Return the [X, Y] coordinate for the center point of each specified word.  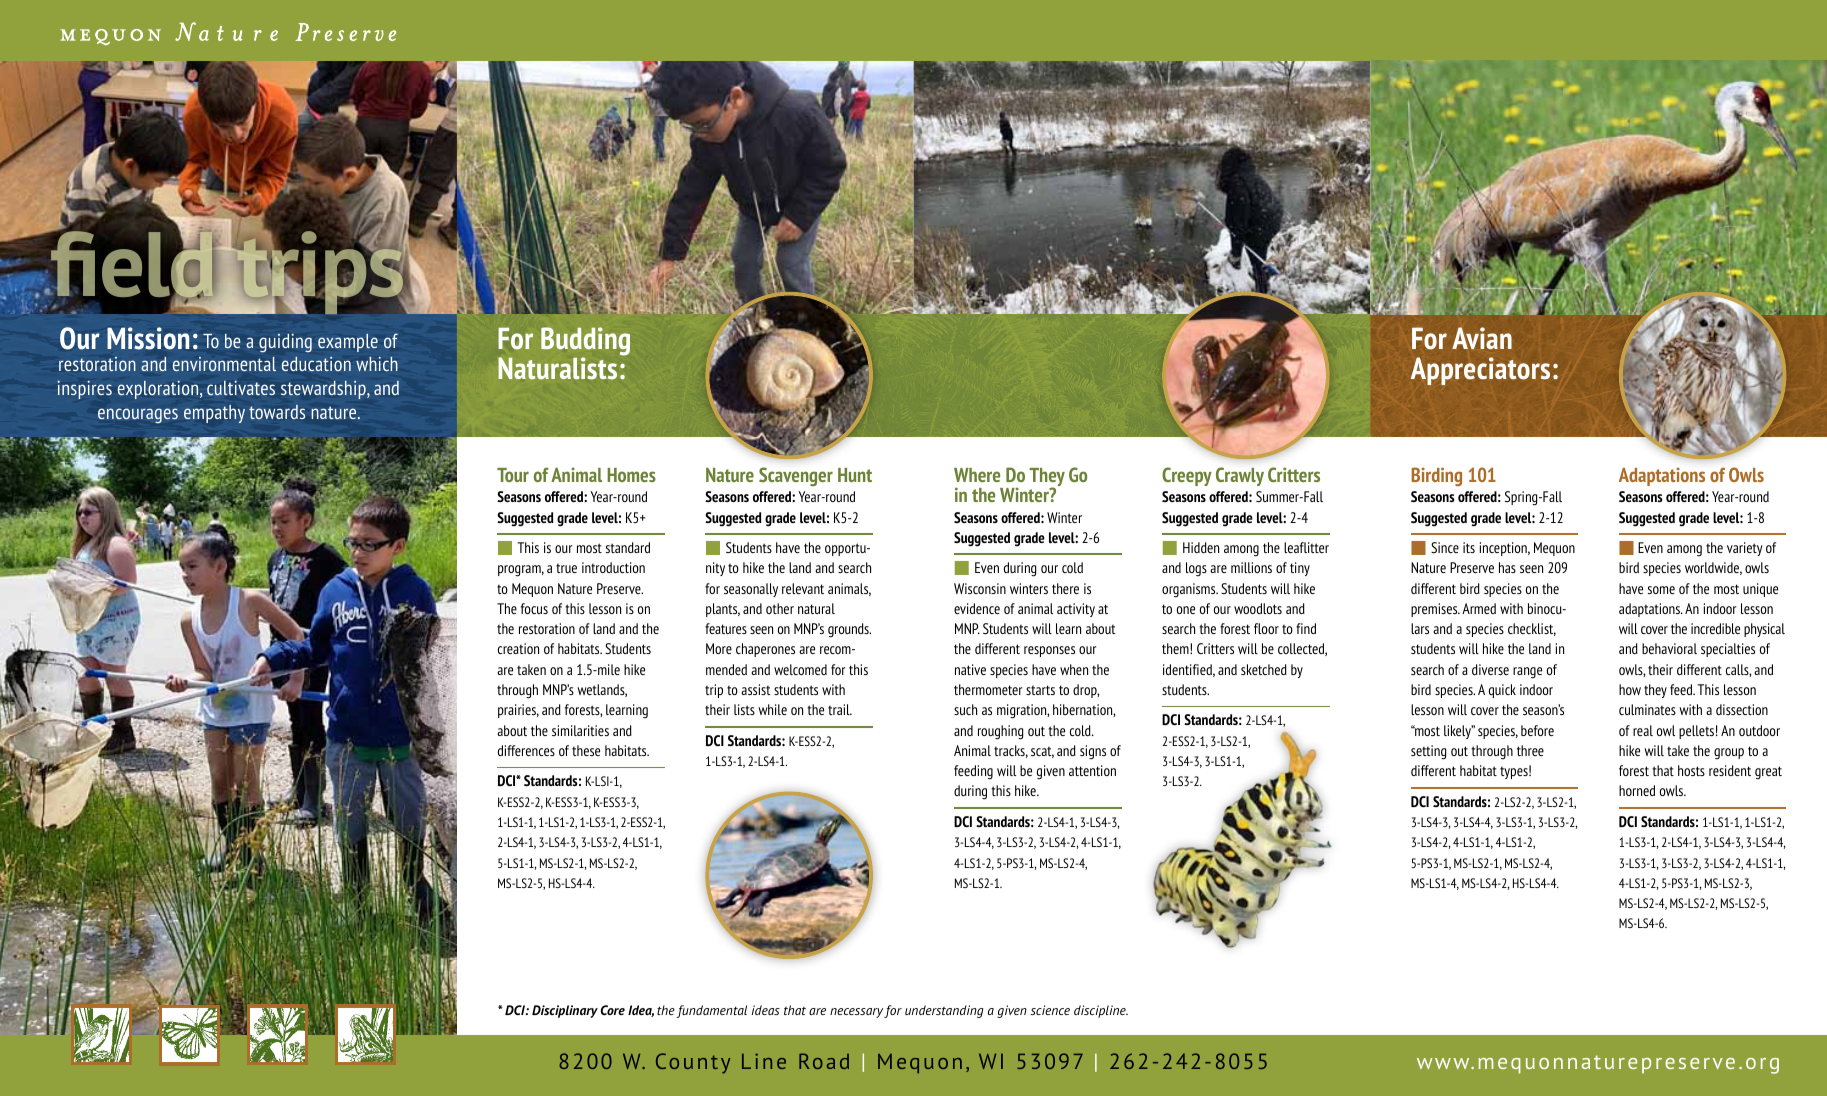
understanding [944, 1011]
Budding [585, 342]
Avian [1482, 338]
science [1050, 1010]
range [1527, 673]
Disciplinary [565, 1011]
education [316, 364]
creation [518, 648]
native [970, 669]
